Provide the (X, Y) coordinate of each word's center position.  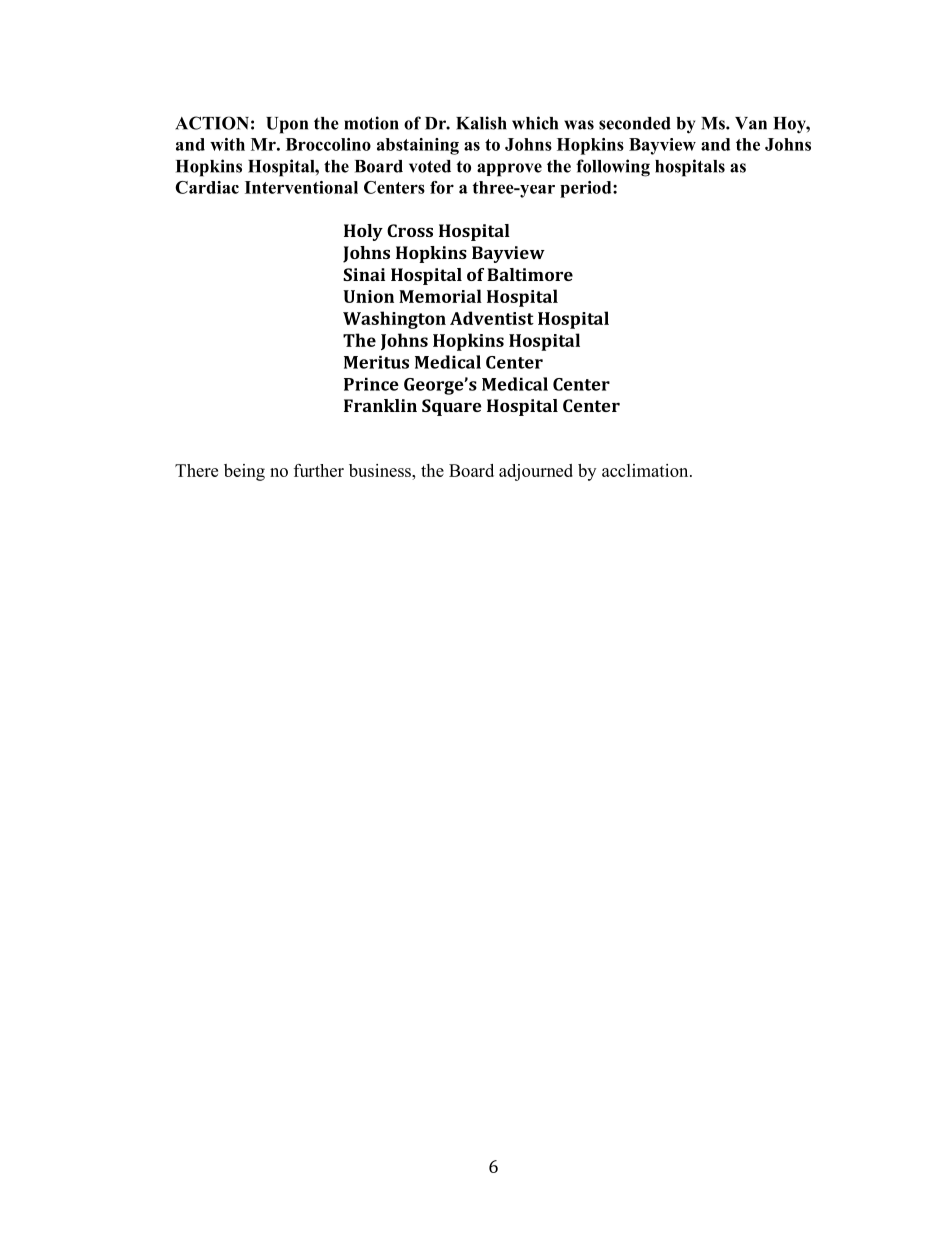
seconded (635, 123)
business (381, 470)
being (244, 472)
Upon (287, 125)
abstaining (418, 146)
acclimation (646, 470)
